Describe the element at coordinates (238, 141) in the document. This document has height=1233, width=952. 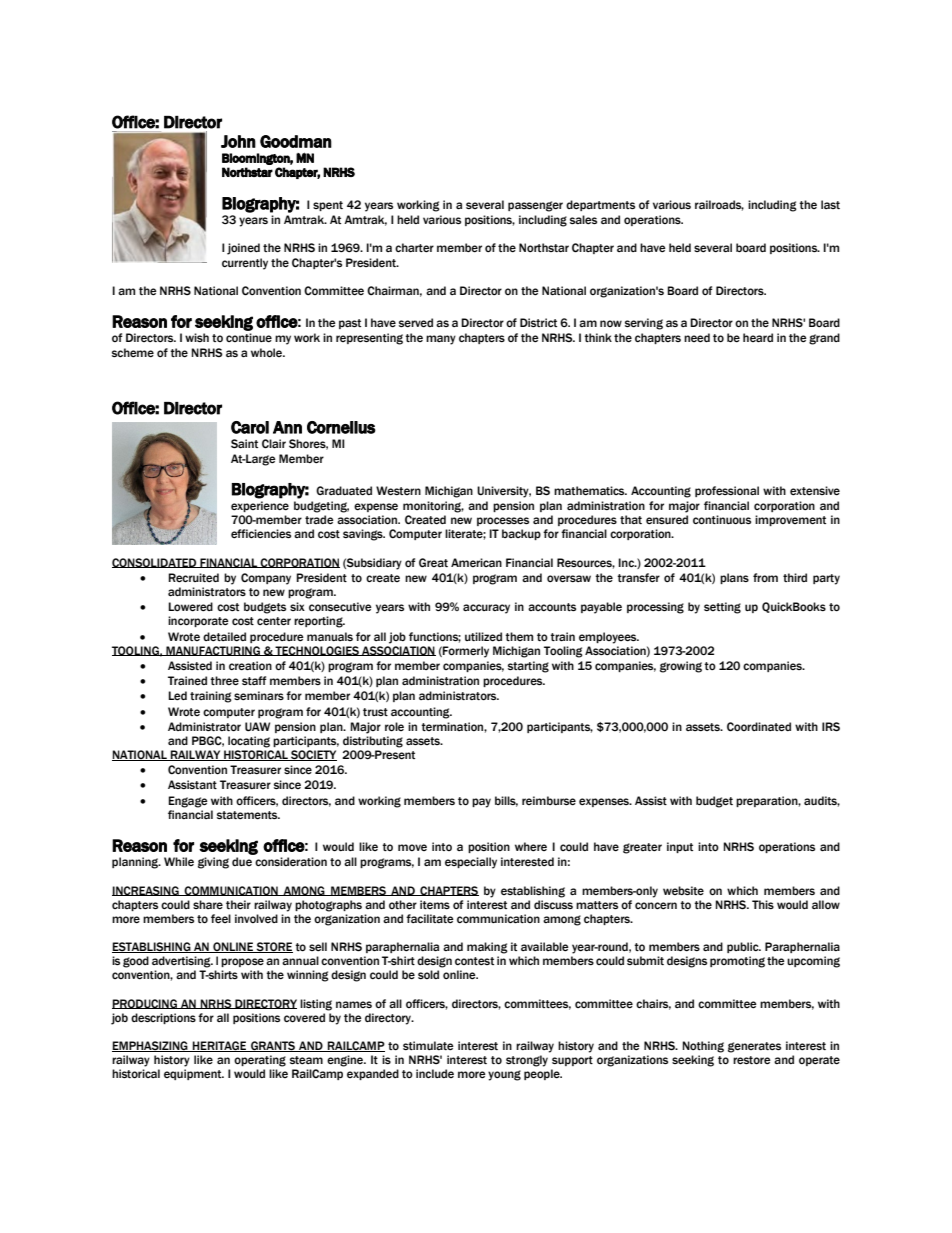
I see `John` at that location.
